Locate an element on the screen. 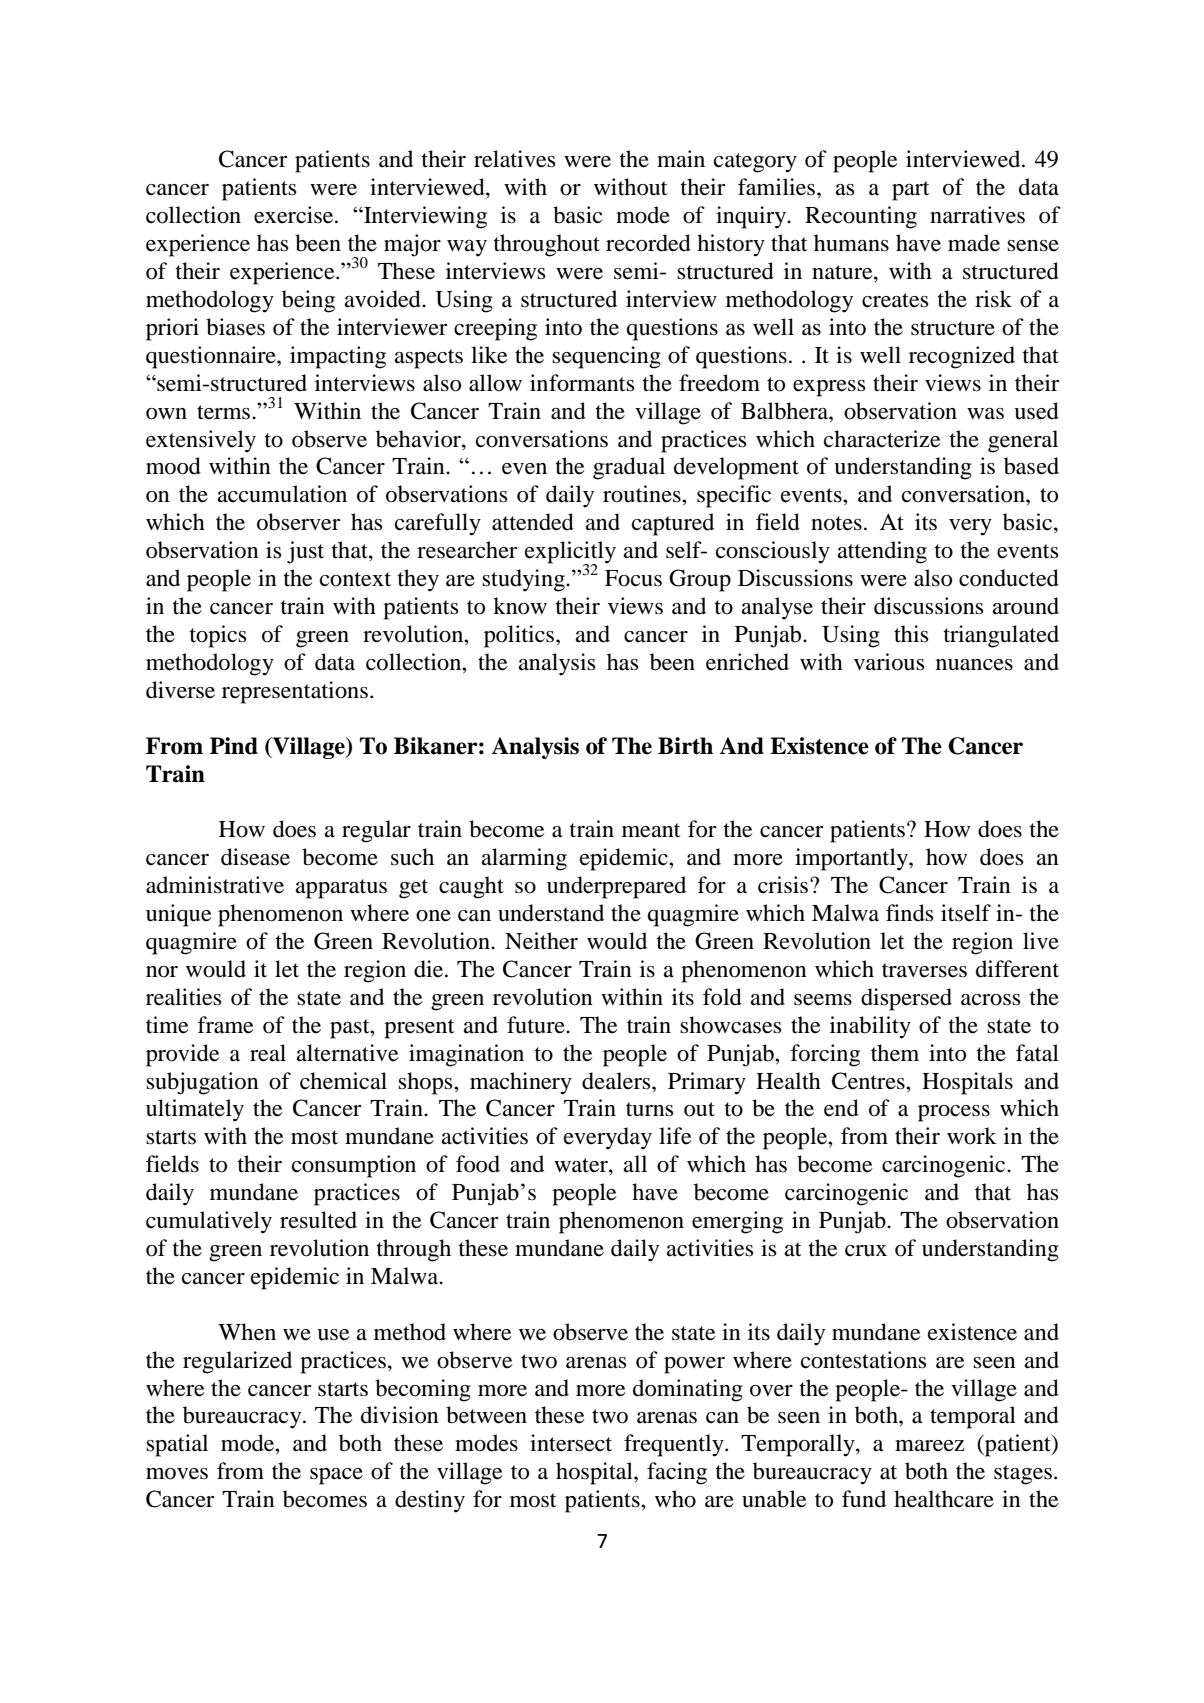 This screenshot has width=1204, height=1703. frame is located at coordinates (225, 1025).
